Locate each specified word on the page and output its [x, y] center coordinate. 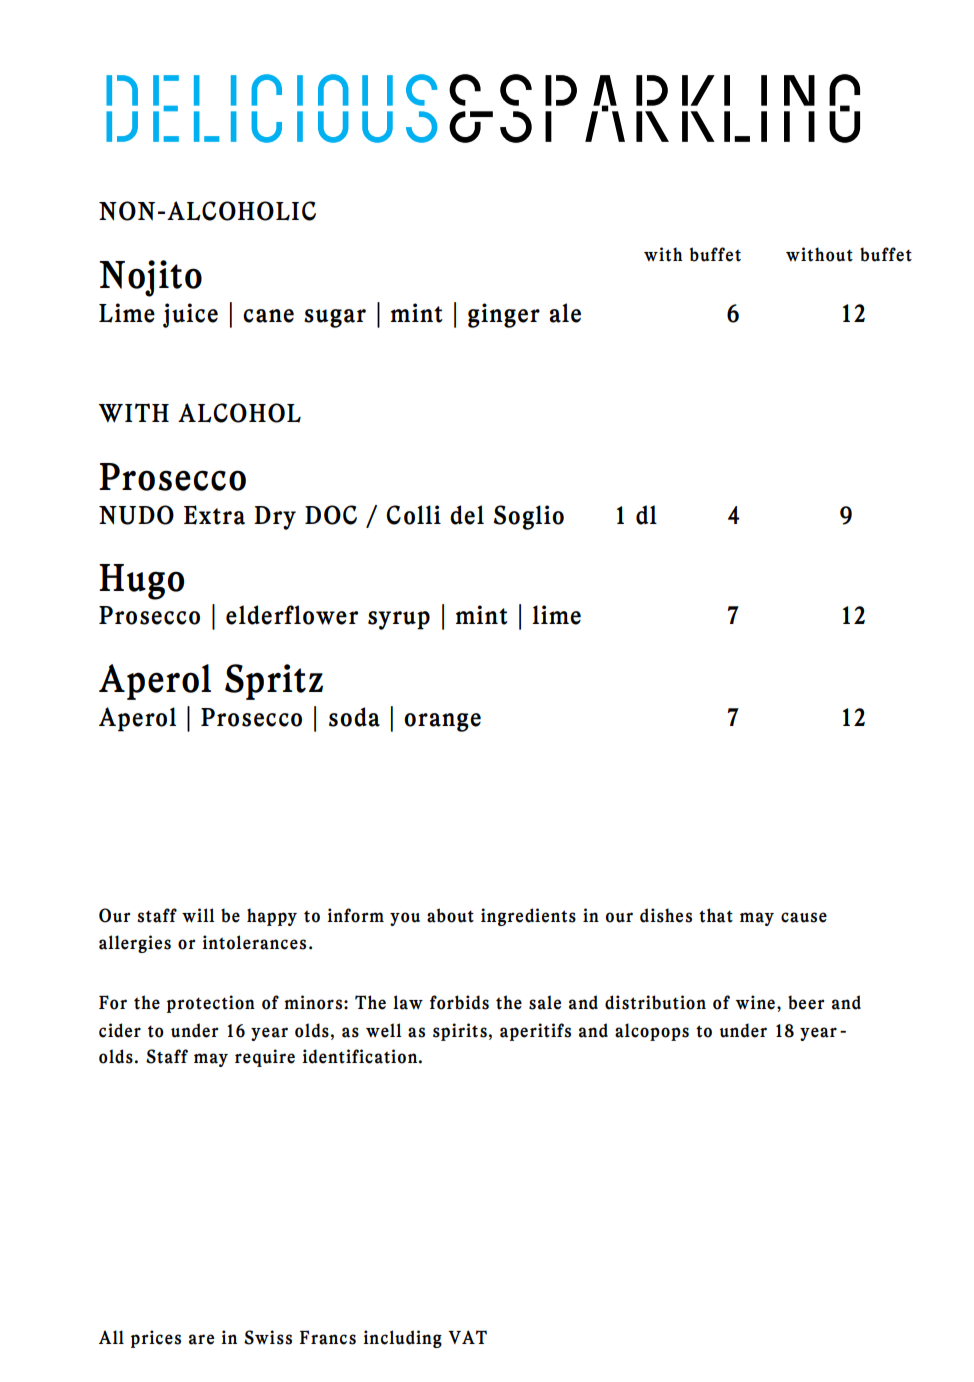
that [716, 915]
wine [755, 1002]
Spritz [274, 682]
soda [354, 717]
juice [190, 315]
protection [211, 1004]
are [201, 1339]
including [402, 1339]
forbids [459, 1002]
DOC [331, 515]
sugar [335, 318]
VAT [467, 1337]
